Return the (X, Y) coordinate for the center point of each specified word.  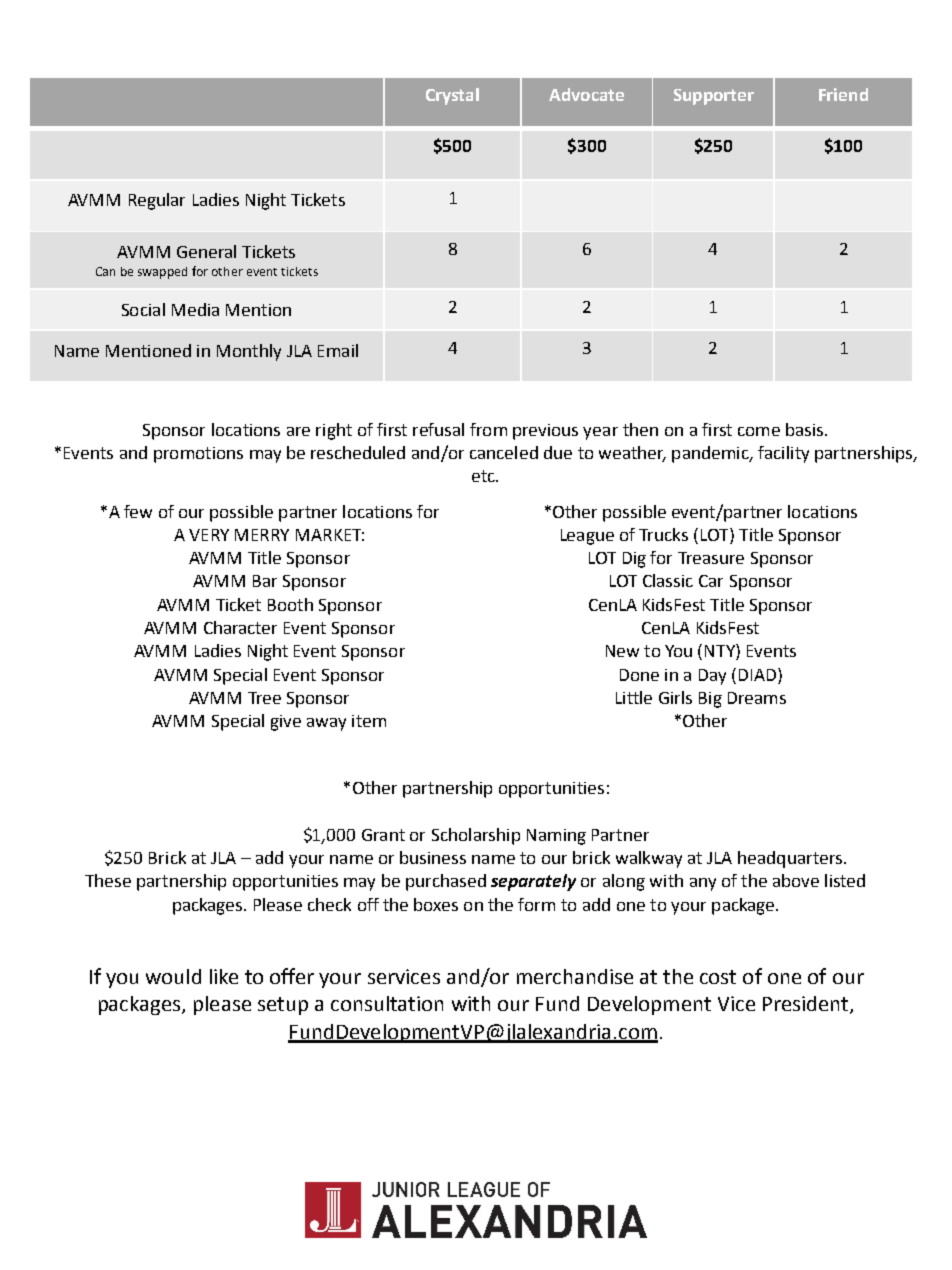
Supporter (714, 97)
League (587, 537)
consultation (387, 1003)
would (173, 976)
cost (718, 977)
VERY (209, 535)
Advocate (586, 94)
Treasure (711, 558)
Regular (157, 201)
